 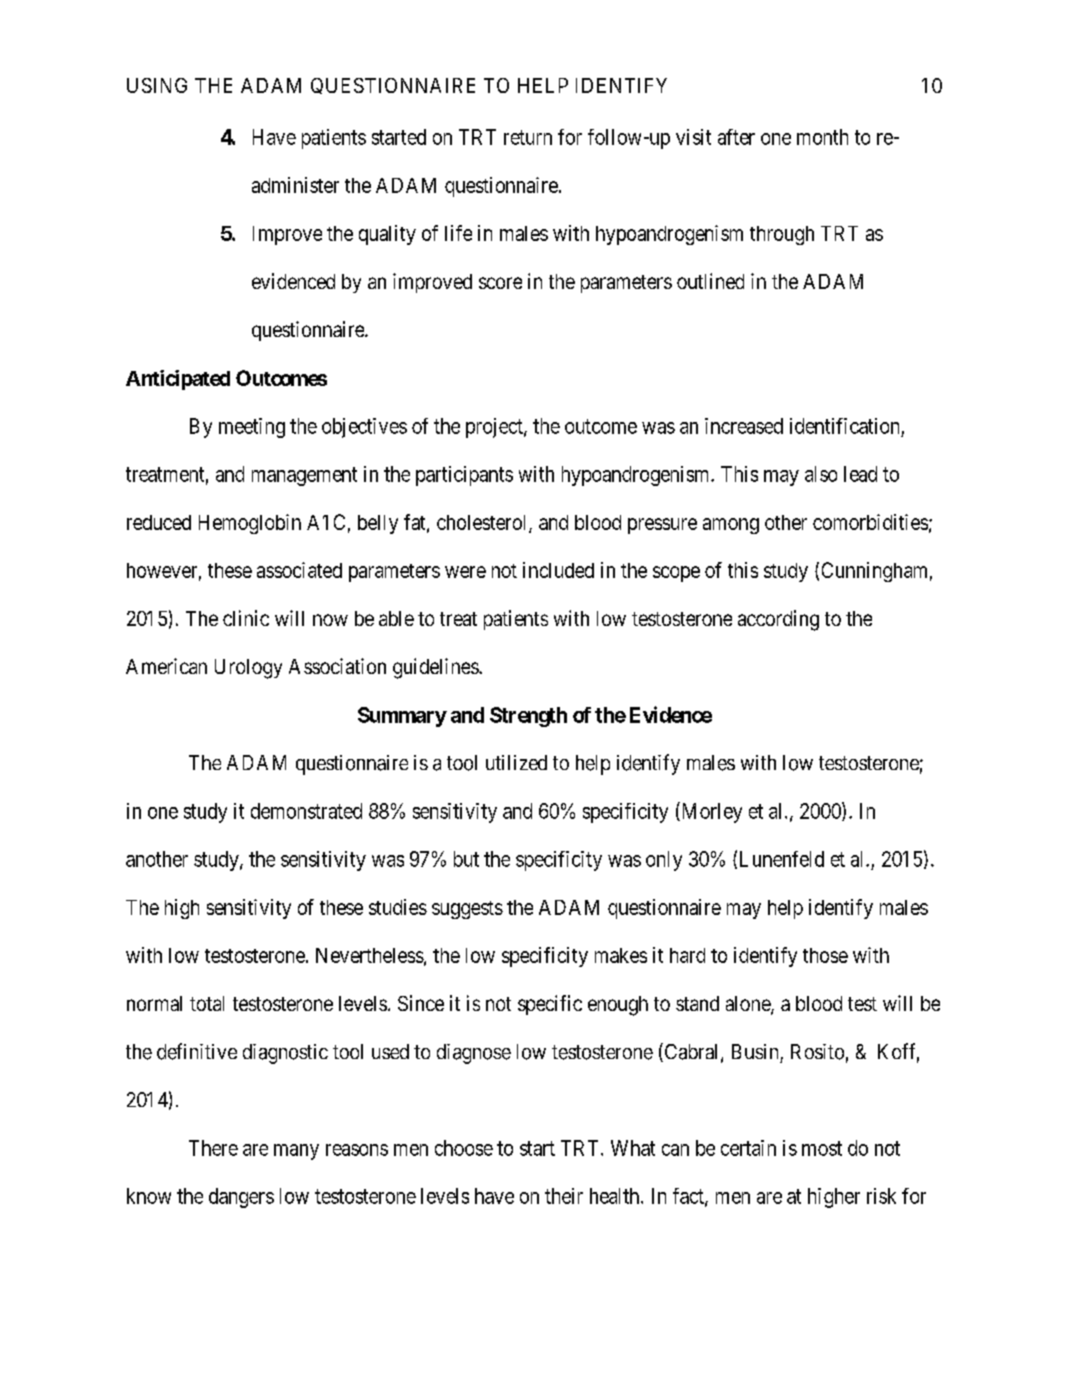 I want to click on Anticipated, so click(x=178, y=380).
